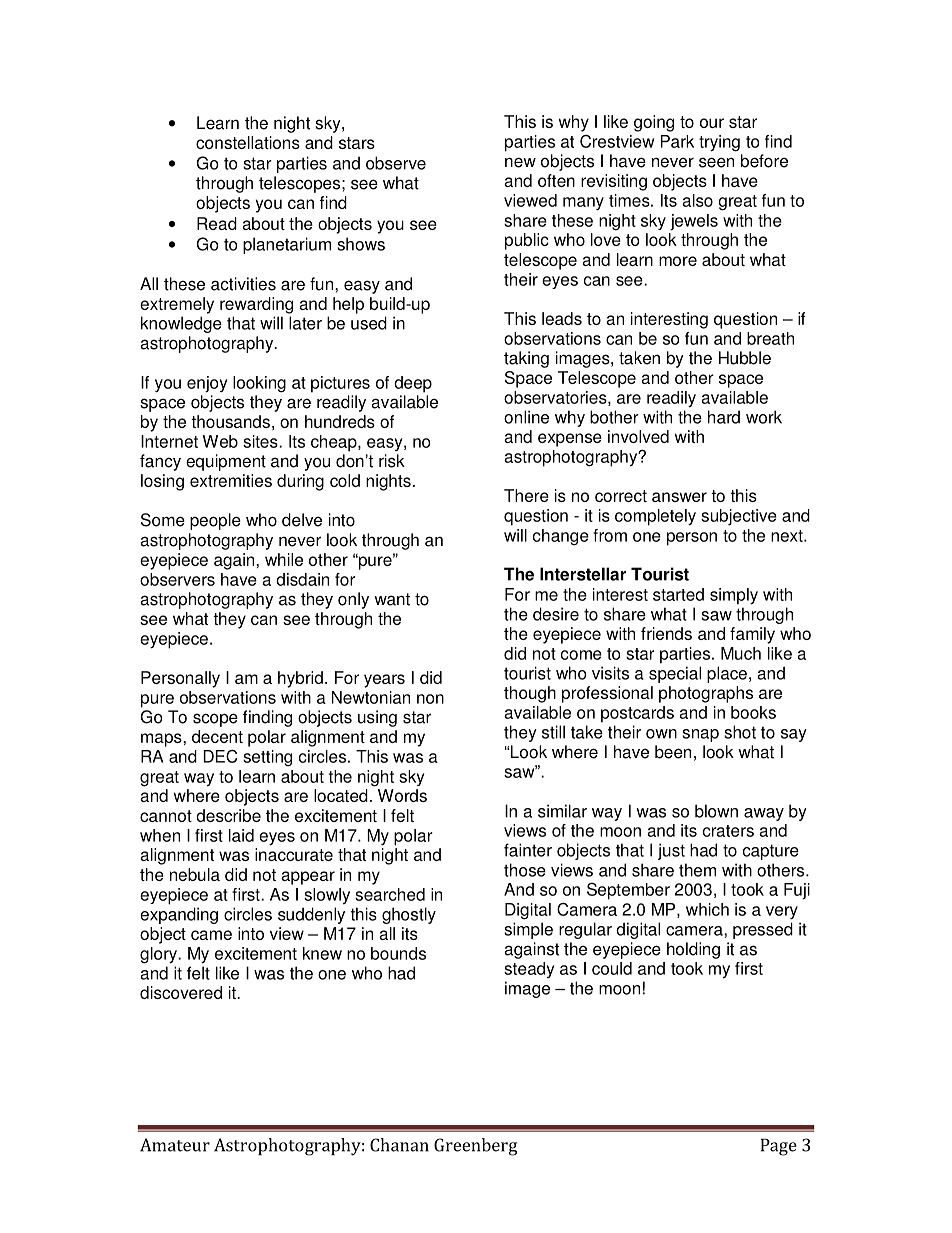  I want to click on seen, so click(716, 162).
